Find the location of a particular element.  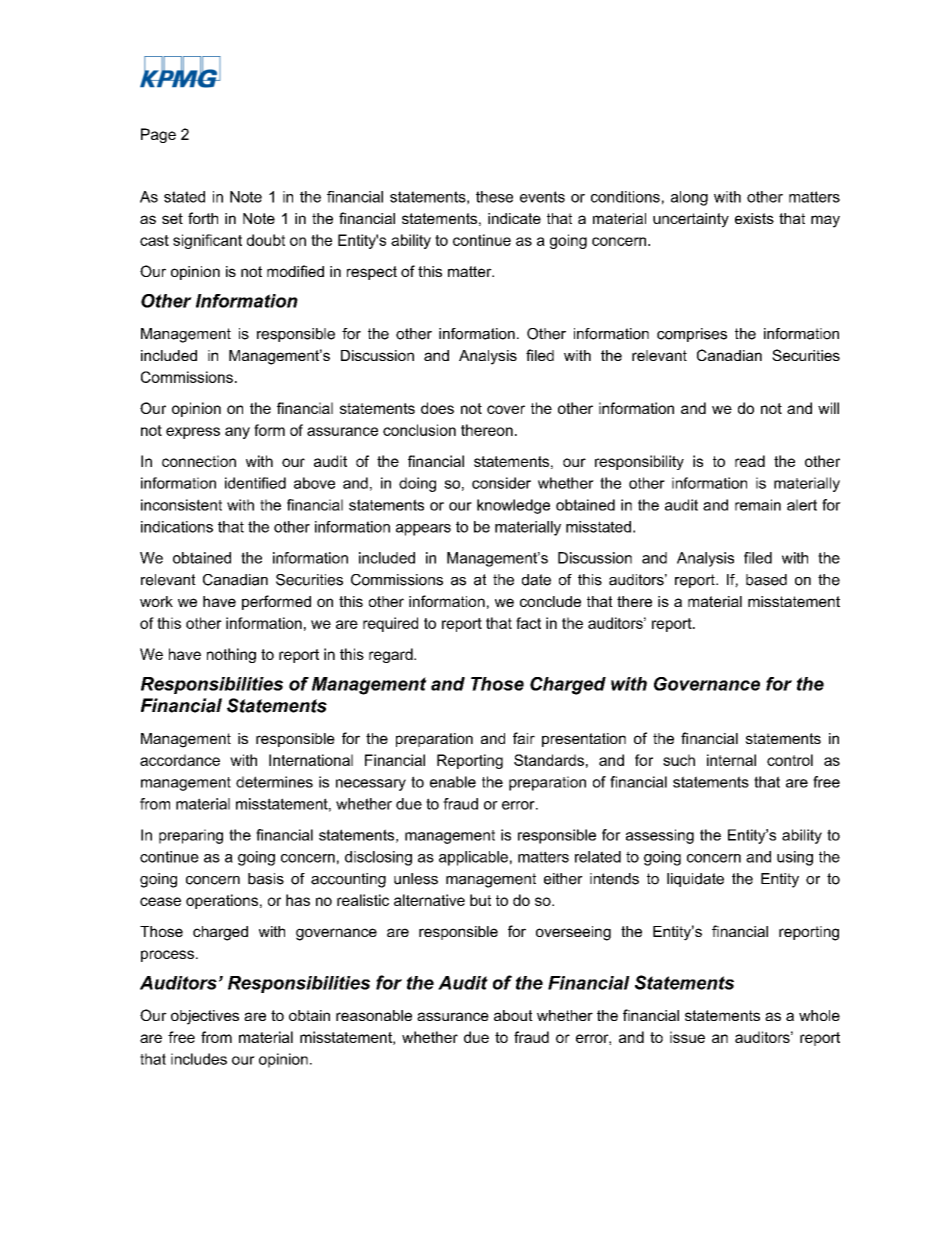

forth is located at coordinates (203, 218).
